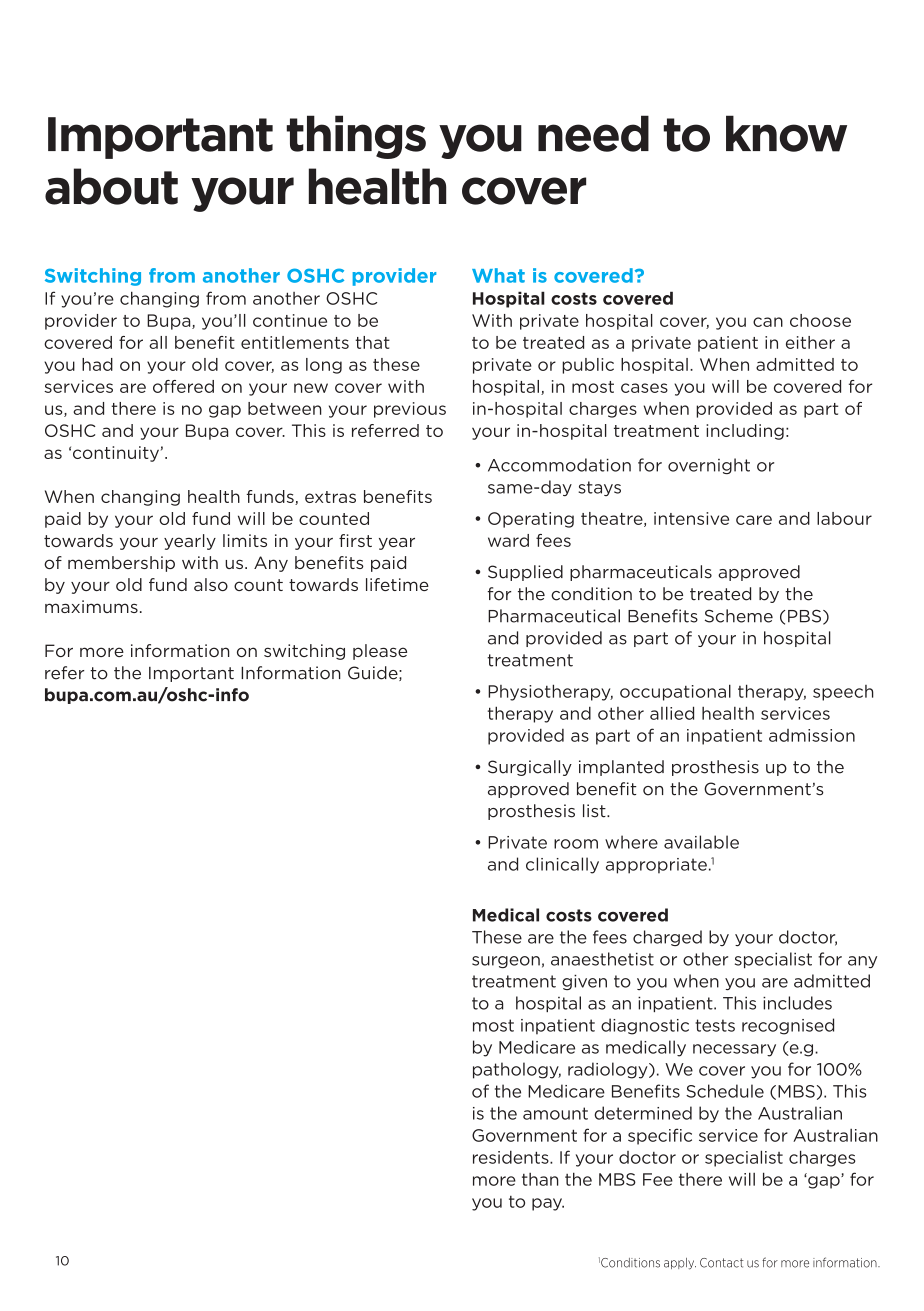 The height and width of the page is (1311, 924). What do you see at coordinates (506, 962) in the page?
I see `surgeon` at bounding box center [506, 962].
